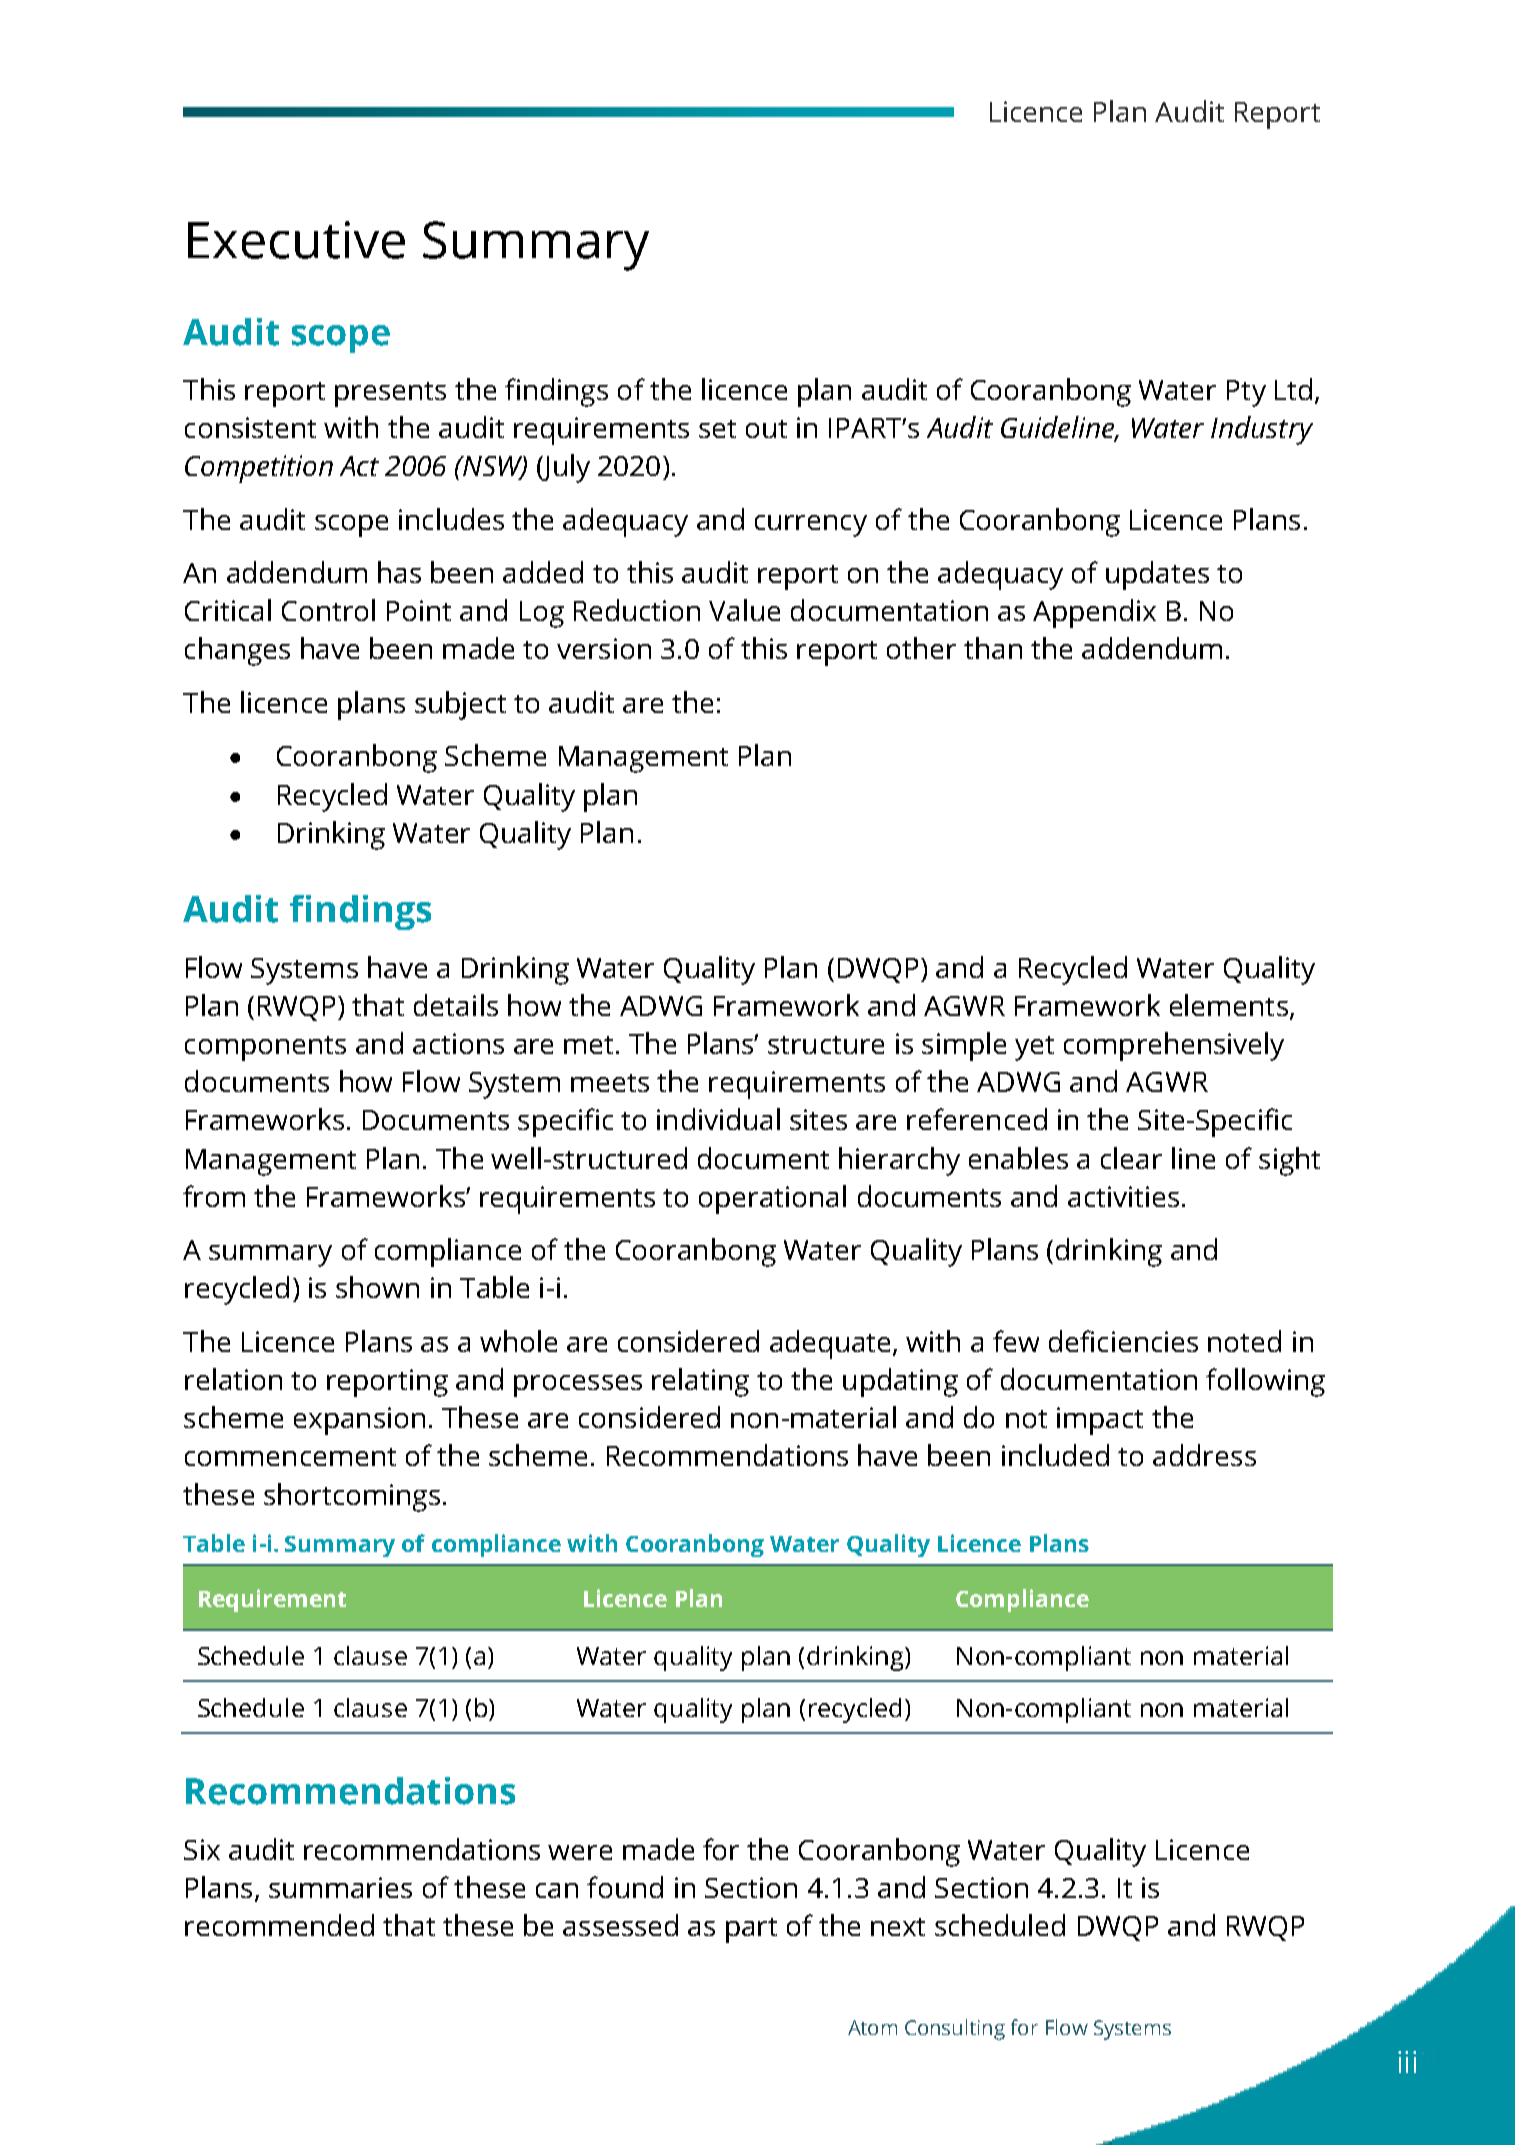  Describe the element at coordinates (772, 1199) in the screenshot. I see `operational` at that location.
